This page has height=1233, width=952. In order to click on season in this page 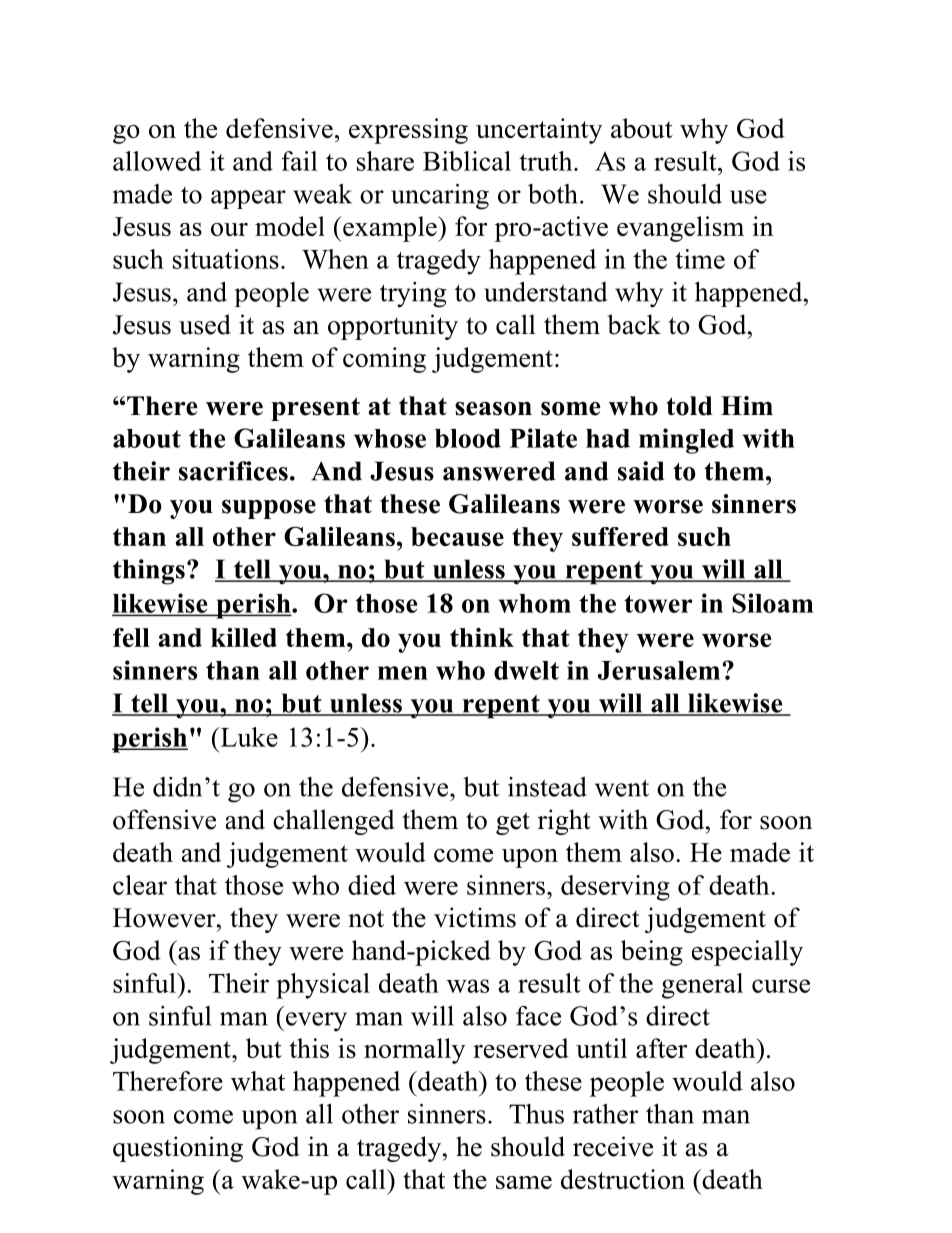, I will do `click(493, 409)`.
